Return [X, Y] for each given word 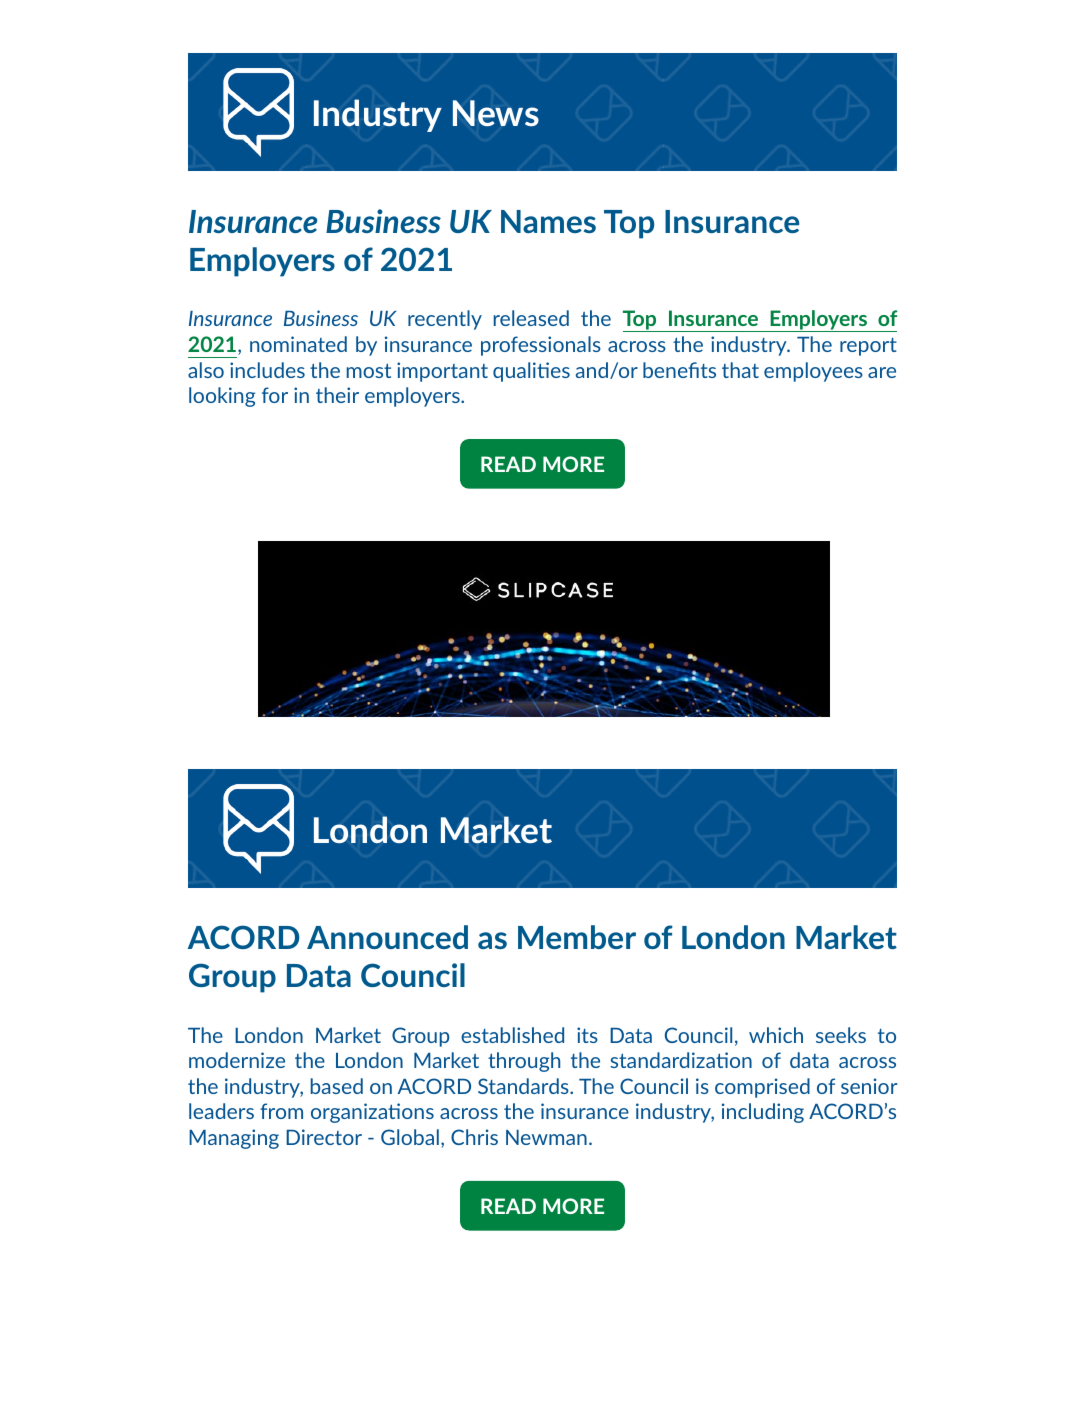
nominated [298, 344]
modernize [237, 1060]
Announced [387, 937]
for [275, 395]
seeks [841, 1035]
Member [577, 937]
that [740, 370]
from [281, 1111]
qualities [531, 372]
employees [813, 372]
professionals [541, 346]
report [868, 347]
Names [548, 221]
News [496, 113]
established [512, 1035]
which [776, 1035]
